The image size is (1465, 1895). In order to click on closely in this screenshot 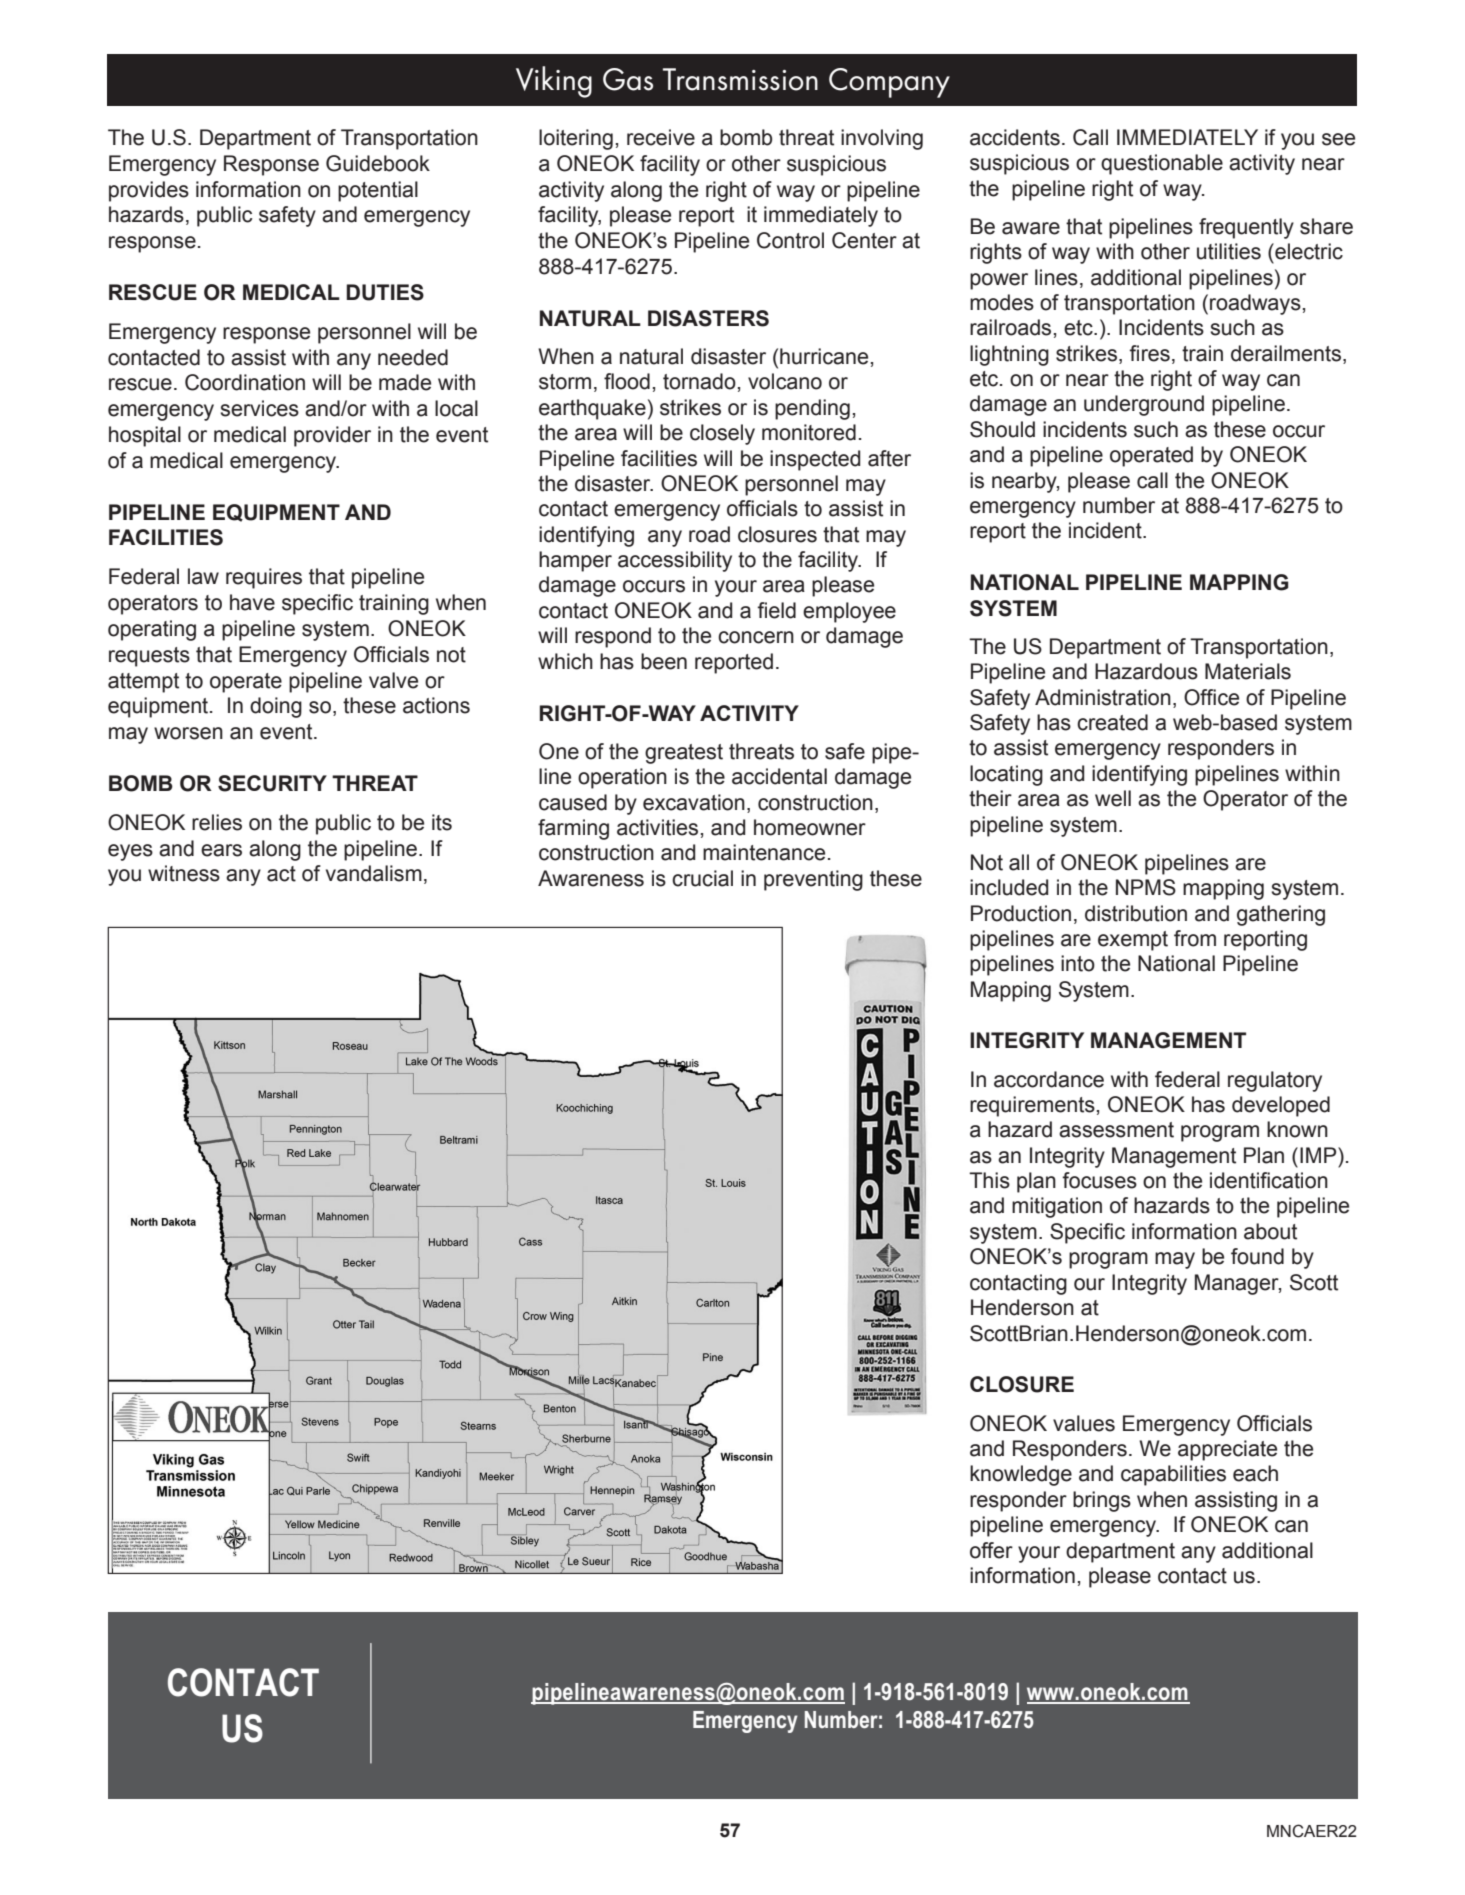, I will do `click(722, 434)`.
